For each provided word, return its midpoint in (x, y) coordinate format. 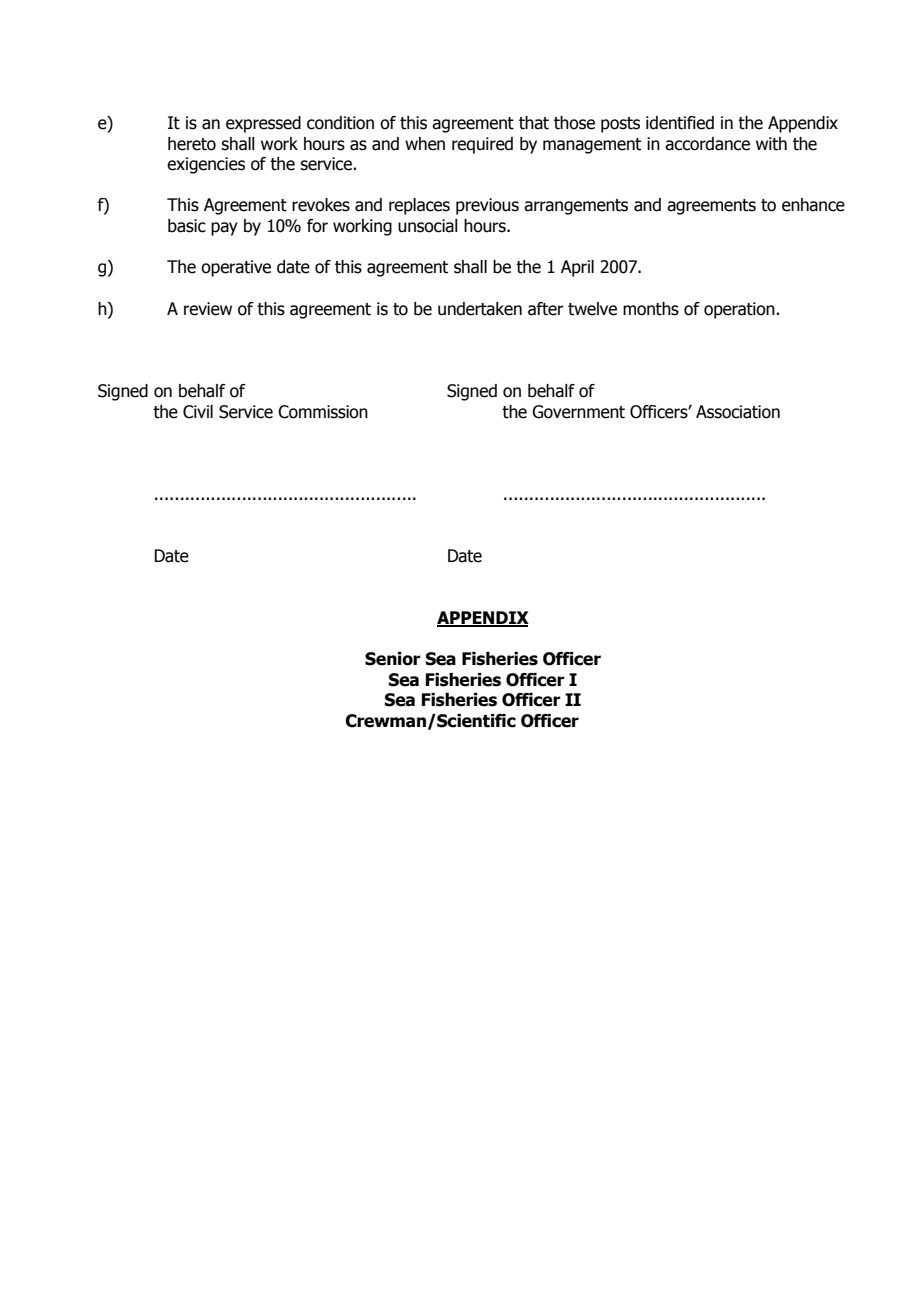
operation (740, 310)
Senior (393, 659)
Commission (323, 412)
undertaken (480, 309)
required (482, 145)
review (208, 309)
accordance (707, 144)
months (651, 309)
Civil (198, 412)
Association (738, 412)
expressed (263, 124)
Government (578, 412)
